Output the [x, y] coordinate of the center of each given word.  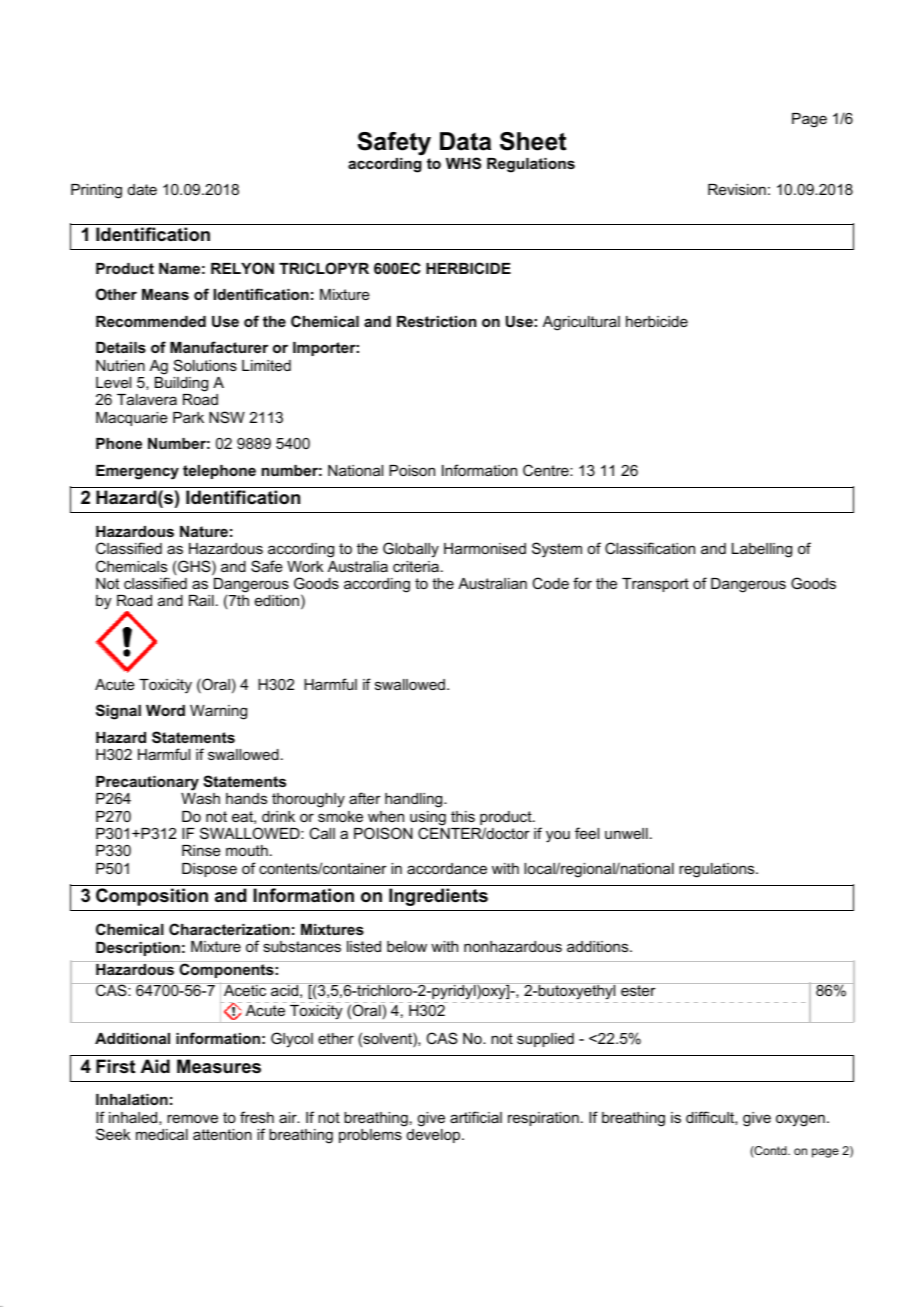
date [142, 189]
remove [192, 1118]
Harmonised [485, 548]
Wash [200, 798]
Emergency [137, 472]
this [463, 816]
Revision [737, 189]
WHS [463, 163]
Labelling [762, 550]
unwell [626, 833]
